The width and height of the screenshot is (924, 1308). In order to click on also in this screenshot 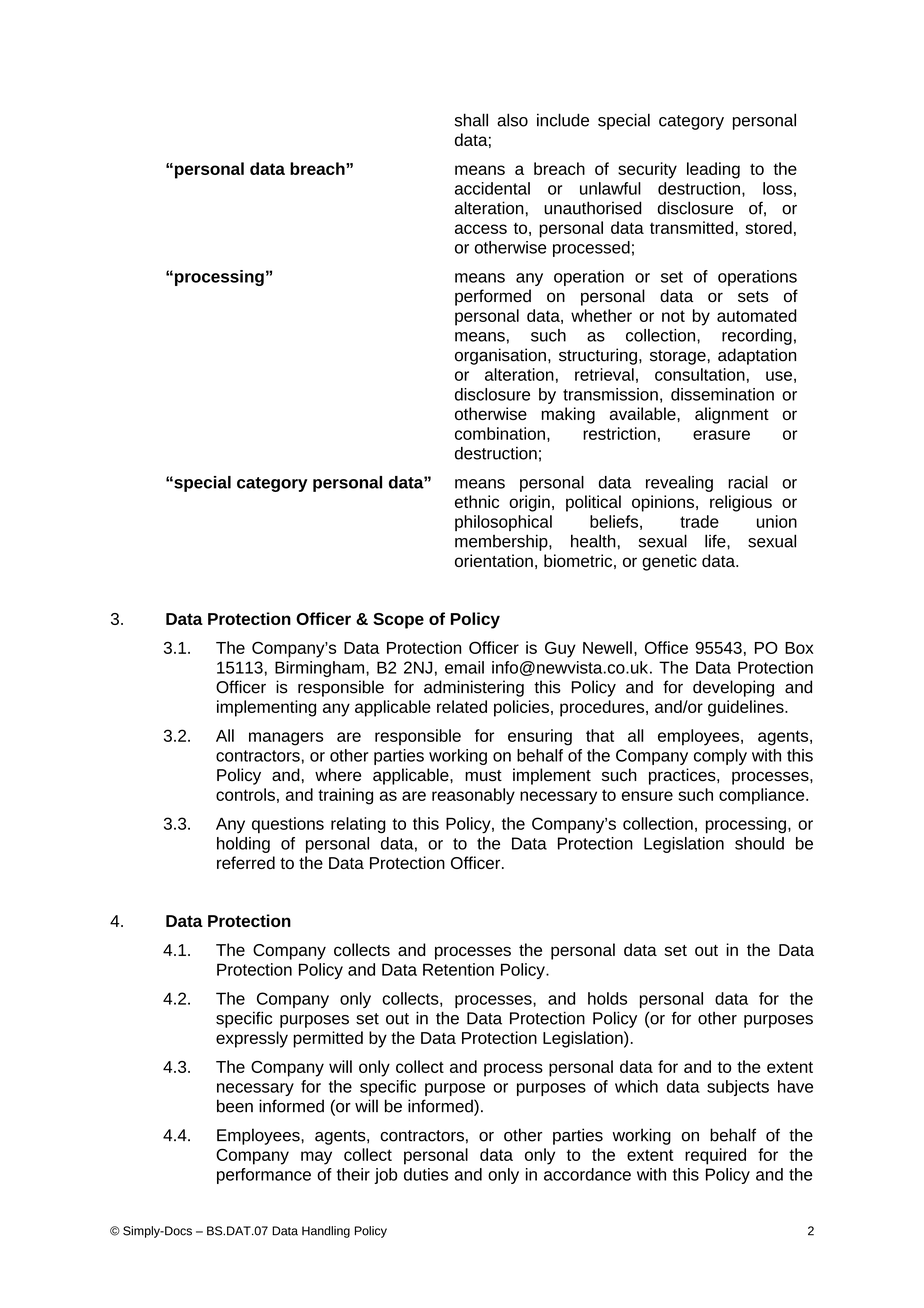, I will do `click(512, 120)`.
